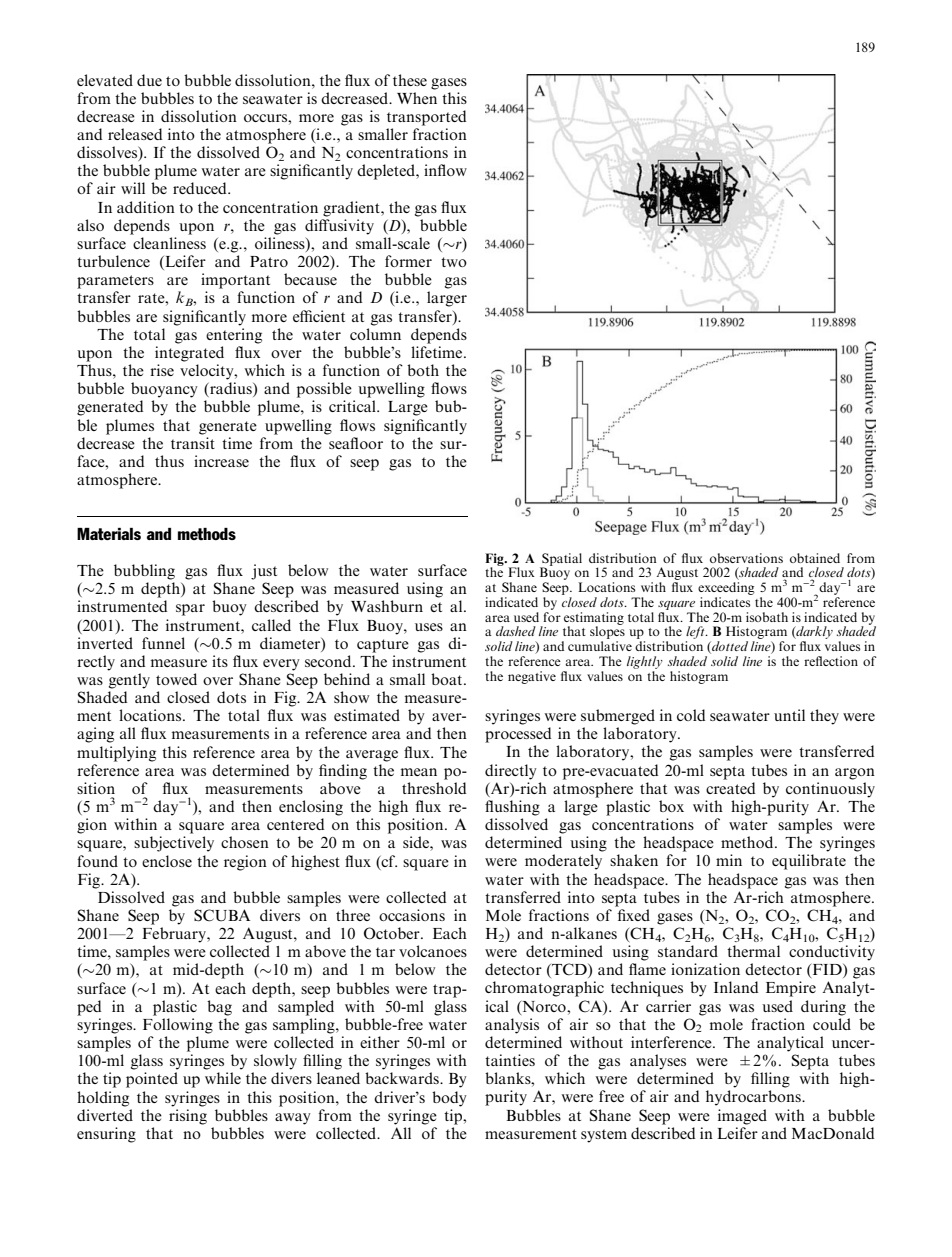  Describe the element at coordinates (417, 98) in the image. I see `When` at that location.
